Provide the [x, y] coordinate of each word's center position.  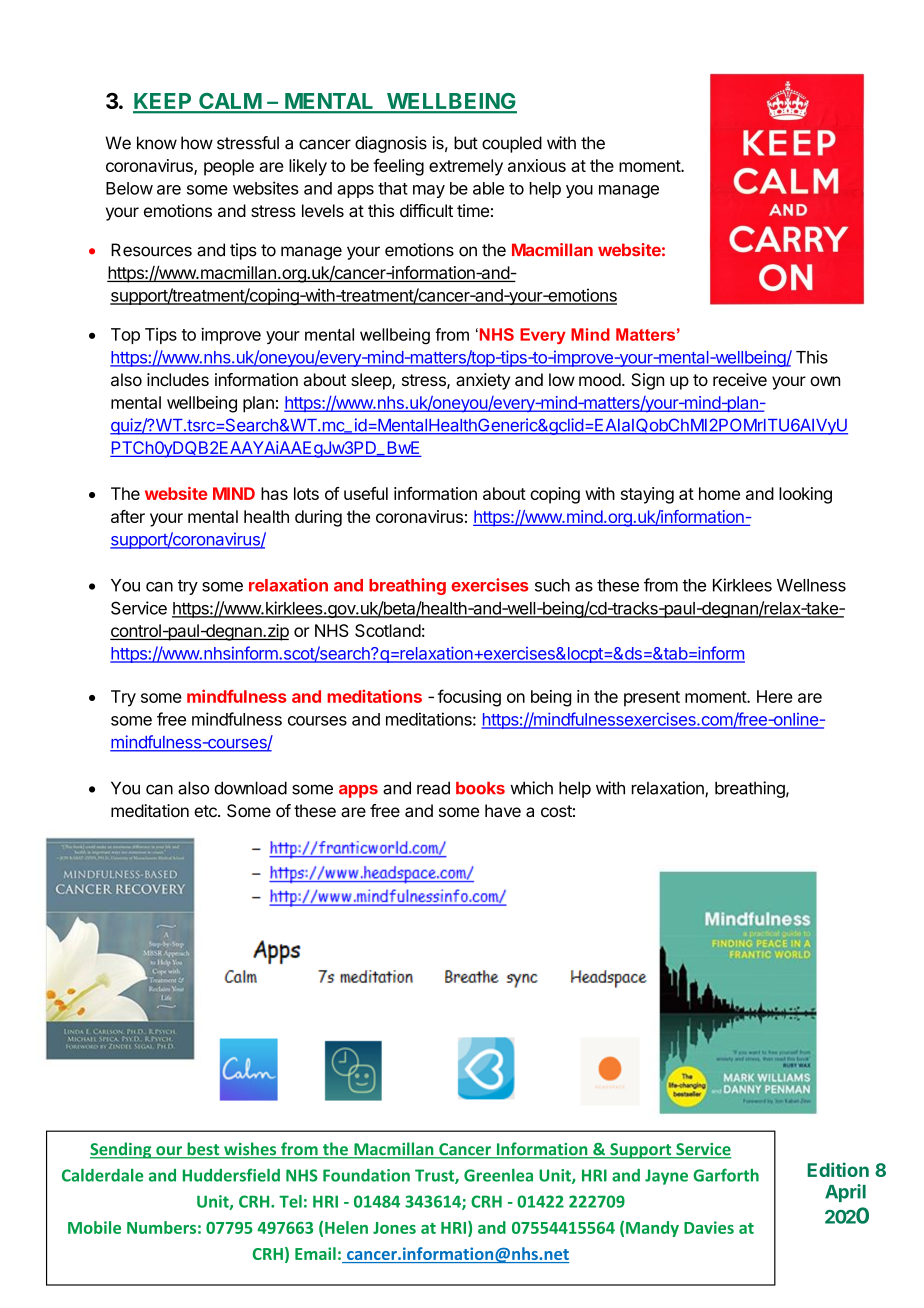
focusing [469, 698]
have [503, 810]
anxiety [483, 381]
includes [178, 379]
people [229, 167]
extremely [466, 167]
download [250, 788]
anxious [537, 165]
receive [740, 379]
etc [206, 811]
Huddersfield [231, 1175]
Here [775, 696]
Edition [838, 1169]
